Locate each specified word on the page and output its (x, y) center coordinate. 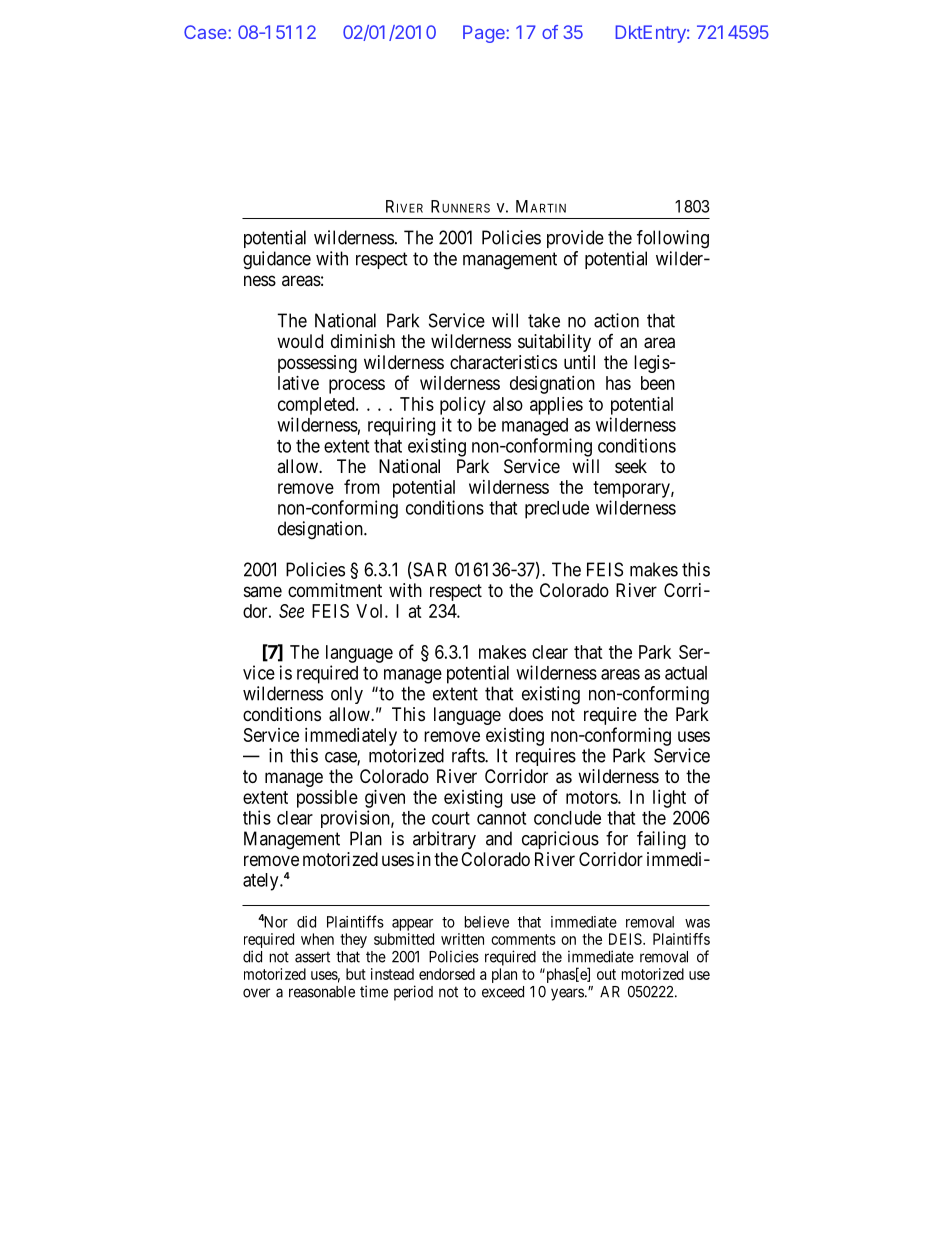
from (362, 486)
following (673, 239)
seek (631, 466)
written (462, 939)
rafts (469, 755)
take (544, 320)
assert (312, 957)
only (347, 695)
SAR (429, 570)
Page (485, 34)
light (669, 799)
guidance (277, 260)
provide (575, 239)
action (616, 320)
